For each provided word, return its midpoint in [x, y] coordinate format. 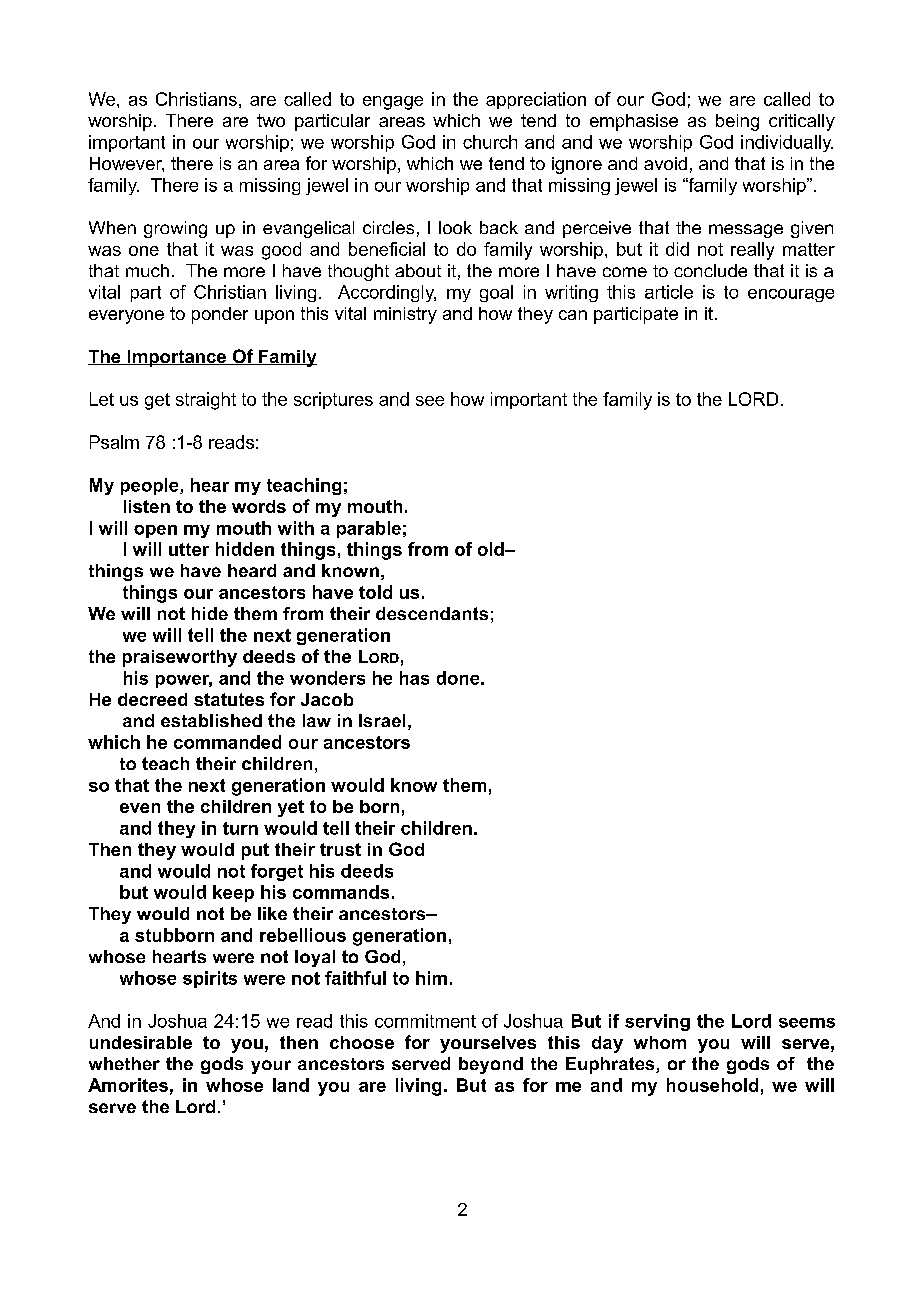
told [375, 592]
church [490, 142]
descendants [432, 613]
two [271, 120]
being [737, 122]
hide [210, 613]
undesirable [141, 1042]
